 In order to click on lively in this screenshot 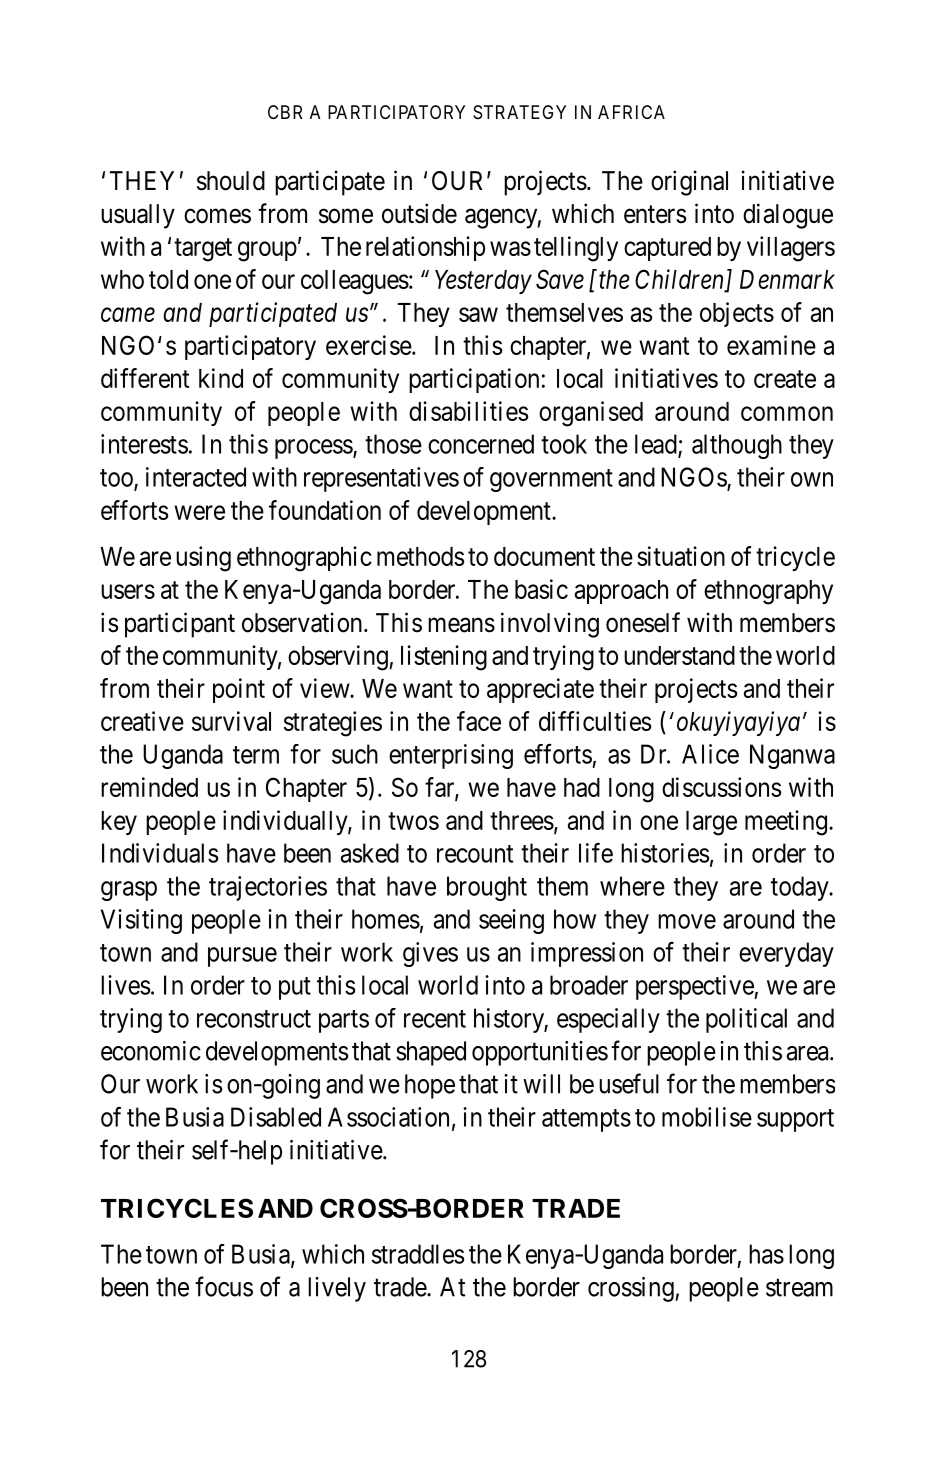, I will do `click(337, 1289)`.
